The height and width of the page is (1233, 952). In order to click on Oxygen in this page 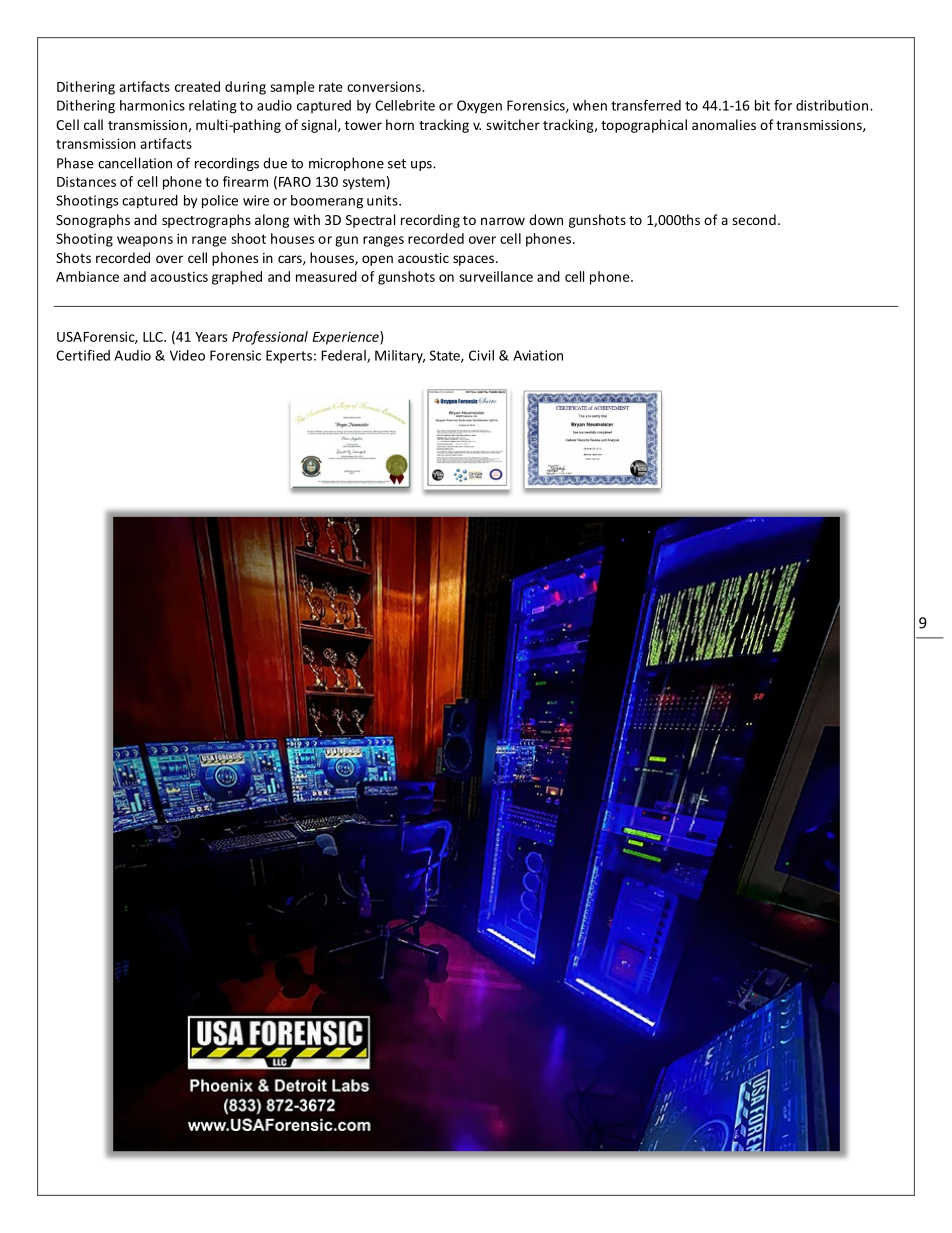, I will do `click(479, 107)`.
